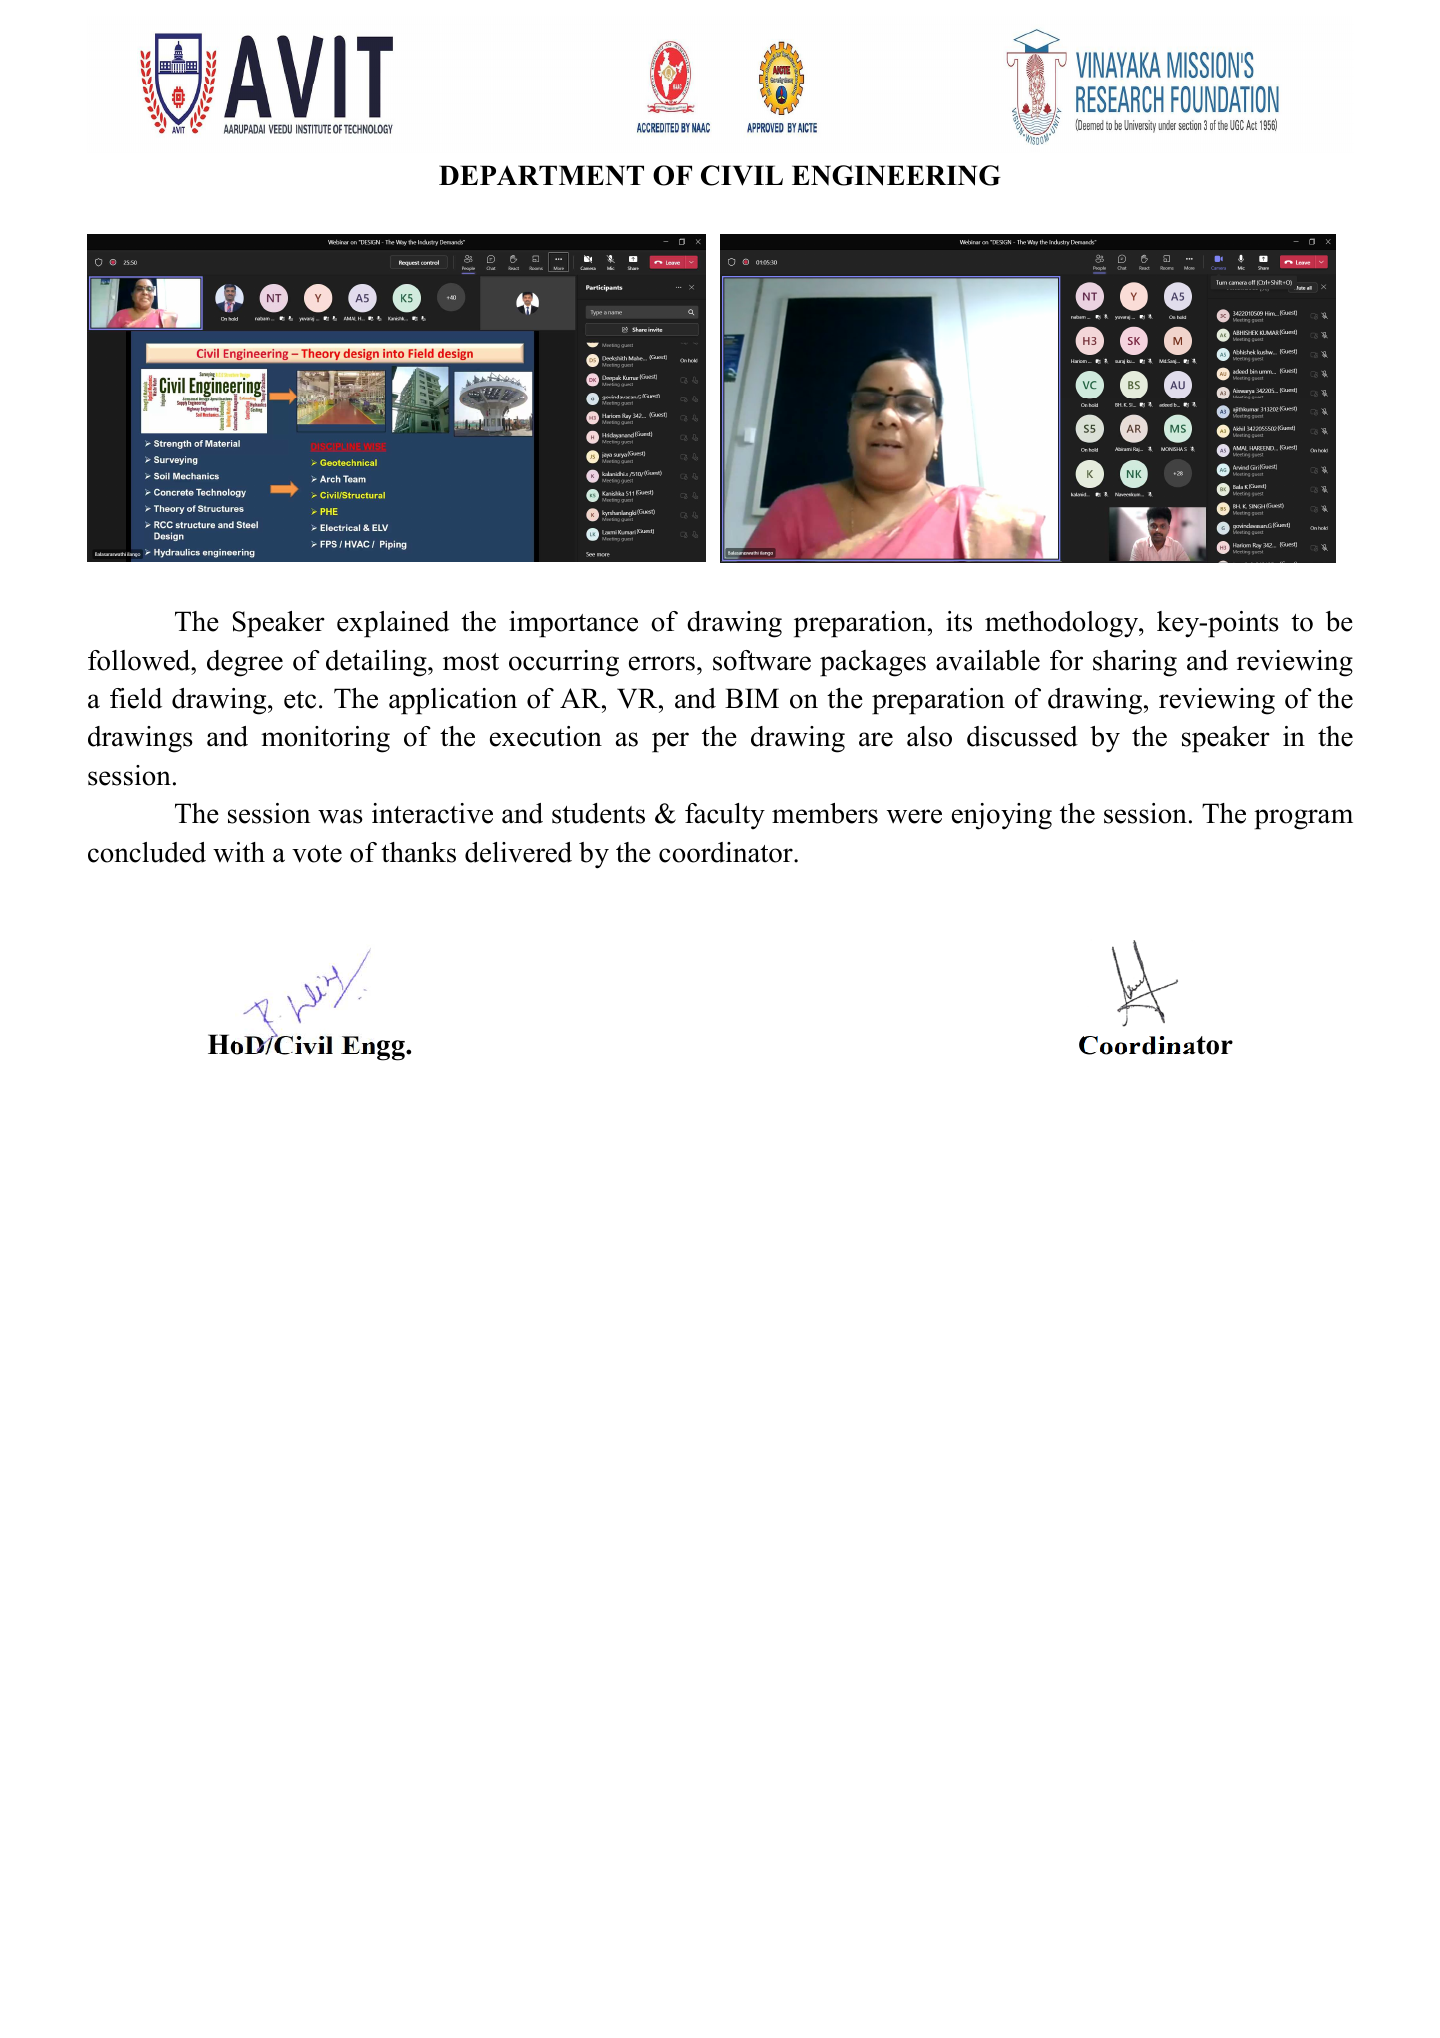 Image resolution: width=1440 pixels, height=2038 pixels. Describe the element at coordinates (1066, 660) in the document. I see `for` at that location.
